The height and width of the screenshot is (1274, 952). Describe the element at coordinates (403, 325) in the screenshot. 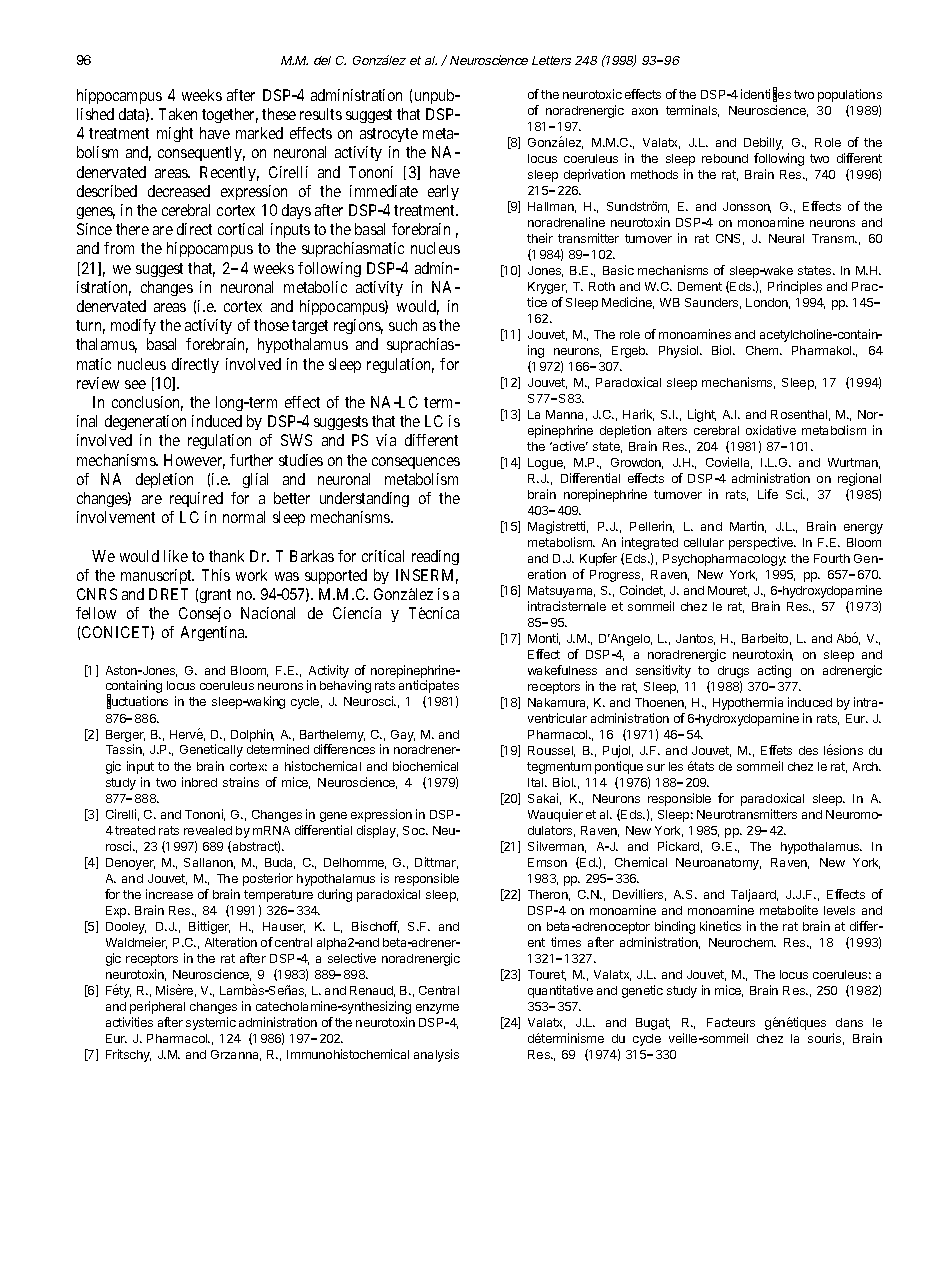

I see `such` at that location.
